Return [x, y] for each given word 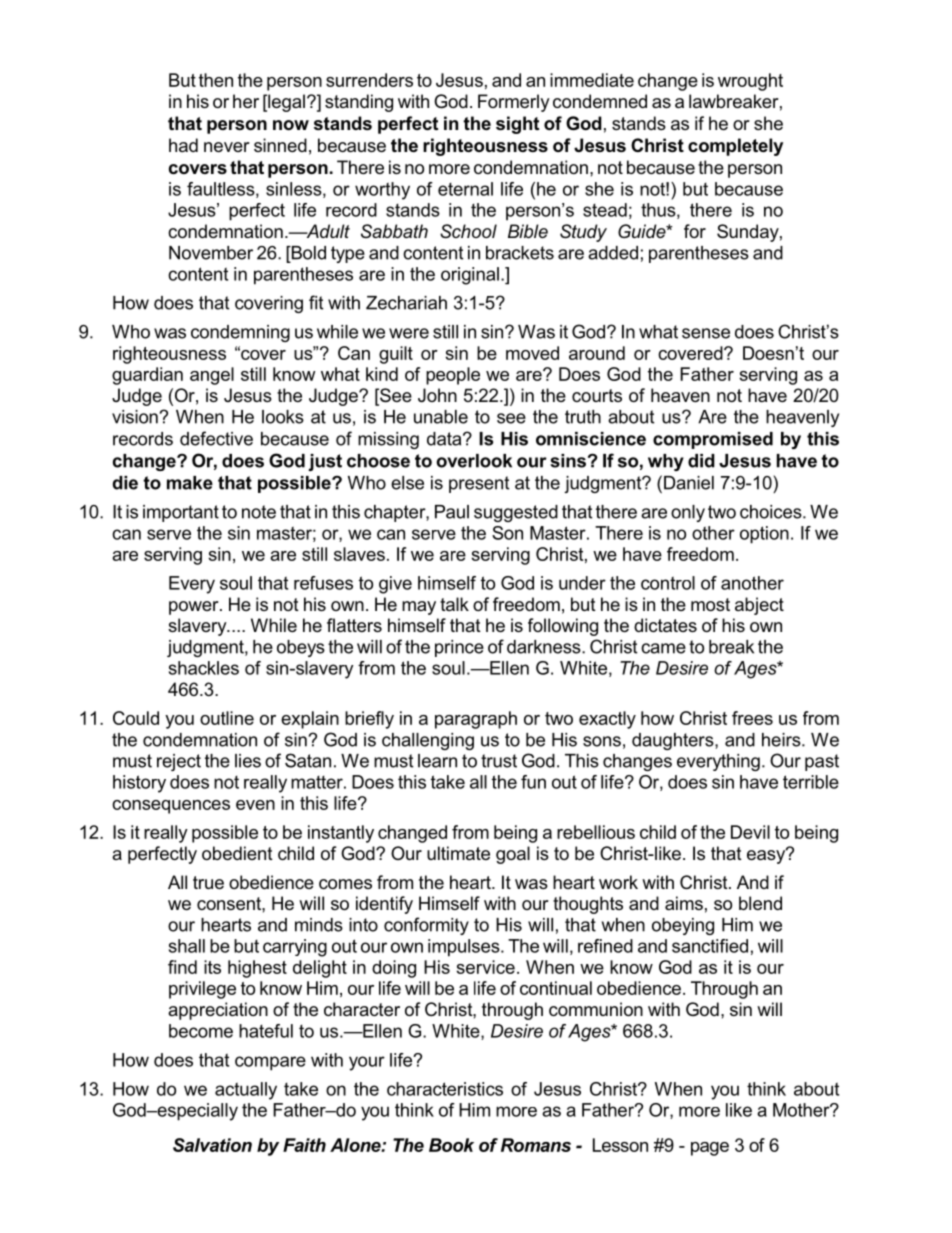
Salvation [212, 1145]
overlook [474, 461]
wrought [750, 82]
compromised [713, 440]
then [216, 80]
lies [248, 761]
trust [499, 761]
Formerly [514, 103]
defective [216, 438]
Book [451, 1145]
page [710, 1149]
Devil [750, 832]
